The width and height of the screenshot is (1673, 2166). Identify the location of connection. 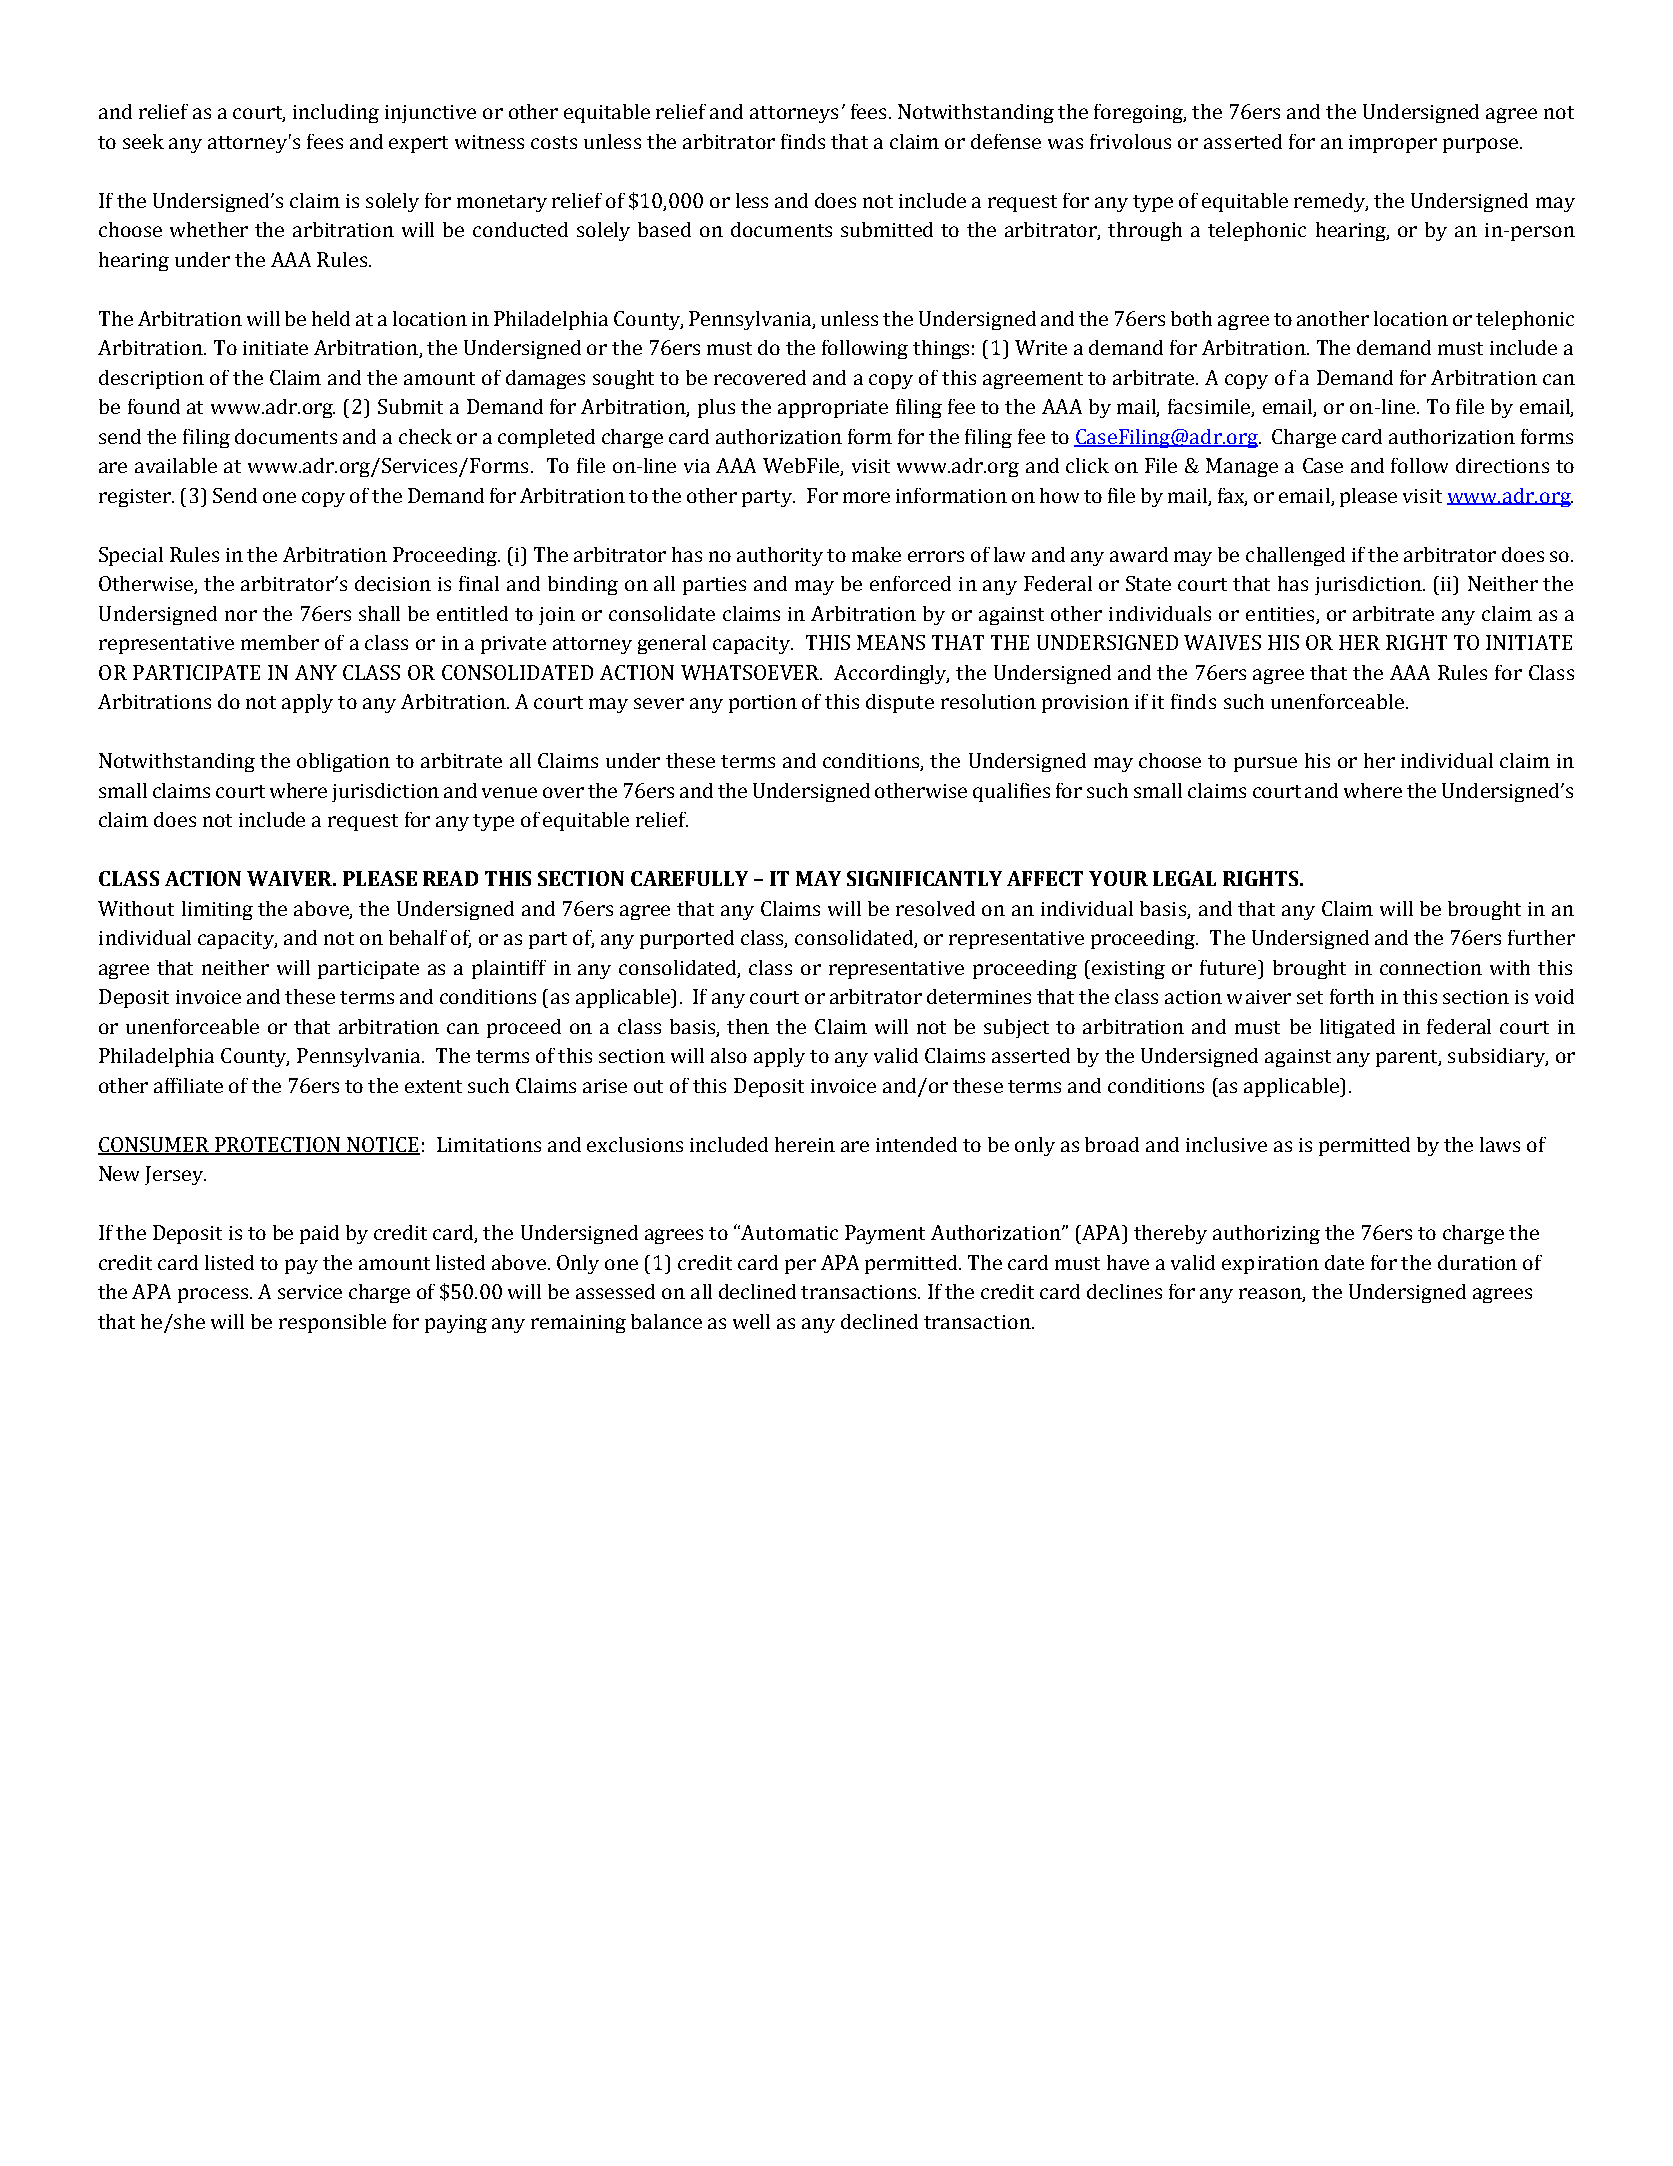
(1431, 968).
